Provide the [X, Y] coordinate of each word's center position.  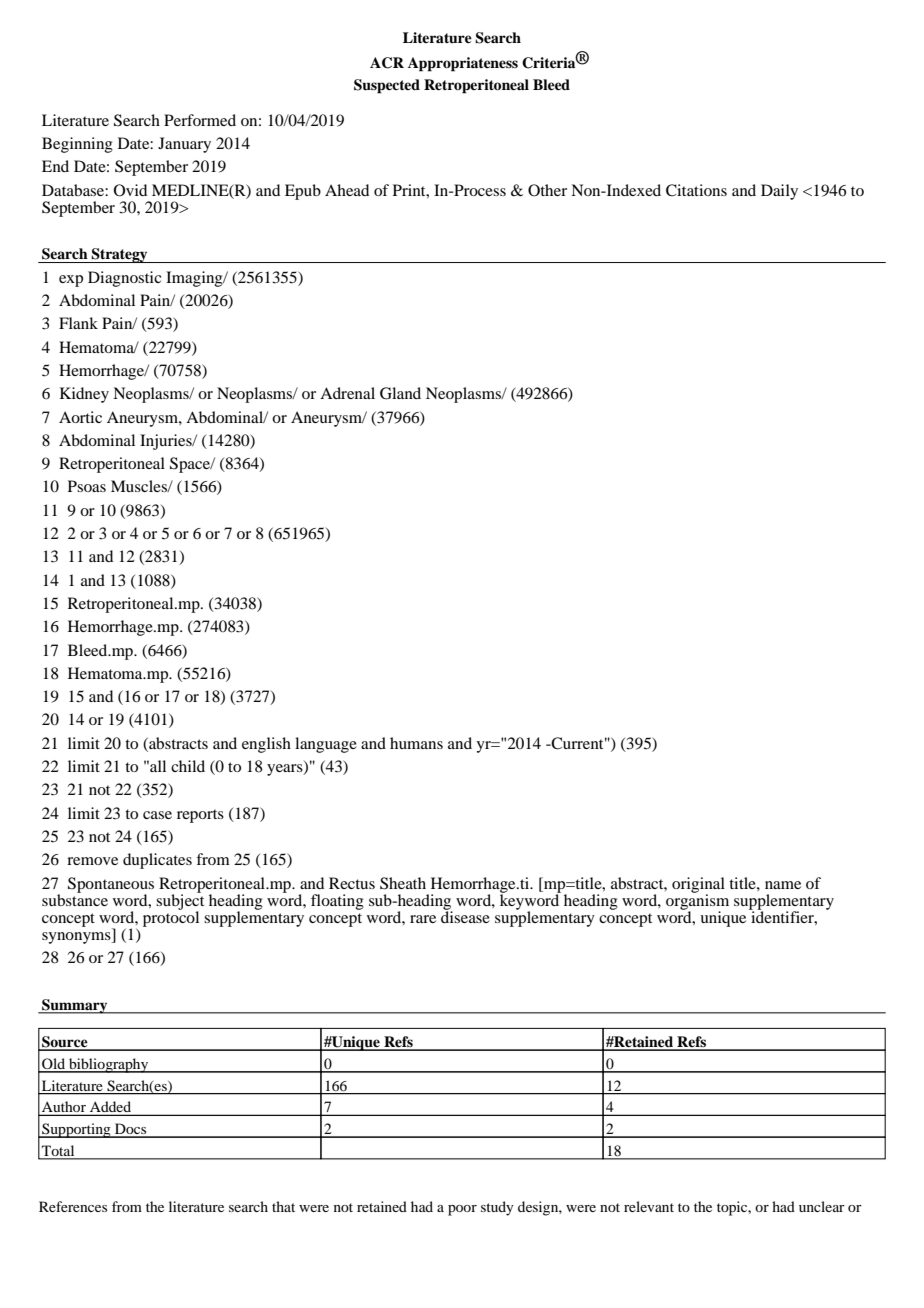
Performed [200, 120]
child [188, 766]
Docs [131, 1130]
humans [416, 743]
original [698, 886]
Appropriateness [463, 64]
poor [462, 1210]
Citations [696, 190]
